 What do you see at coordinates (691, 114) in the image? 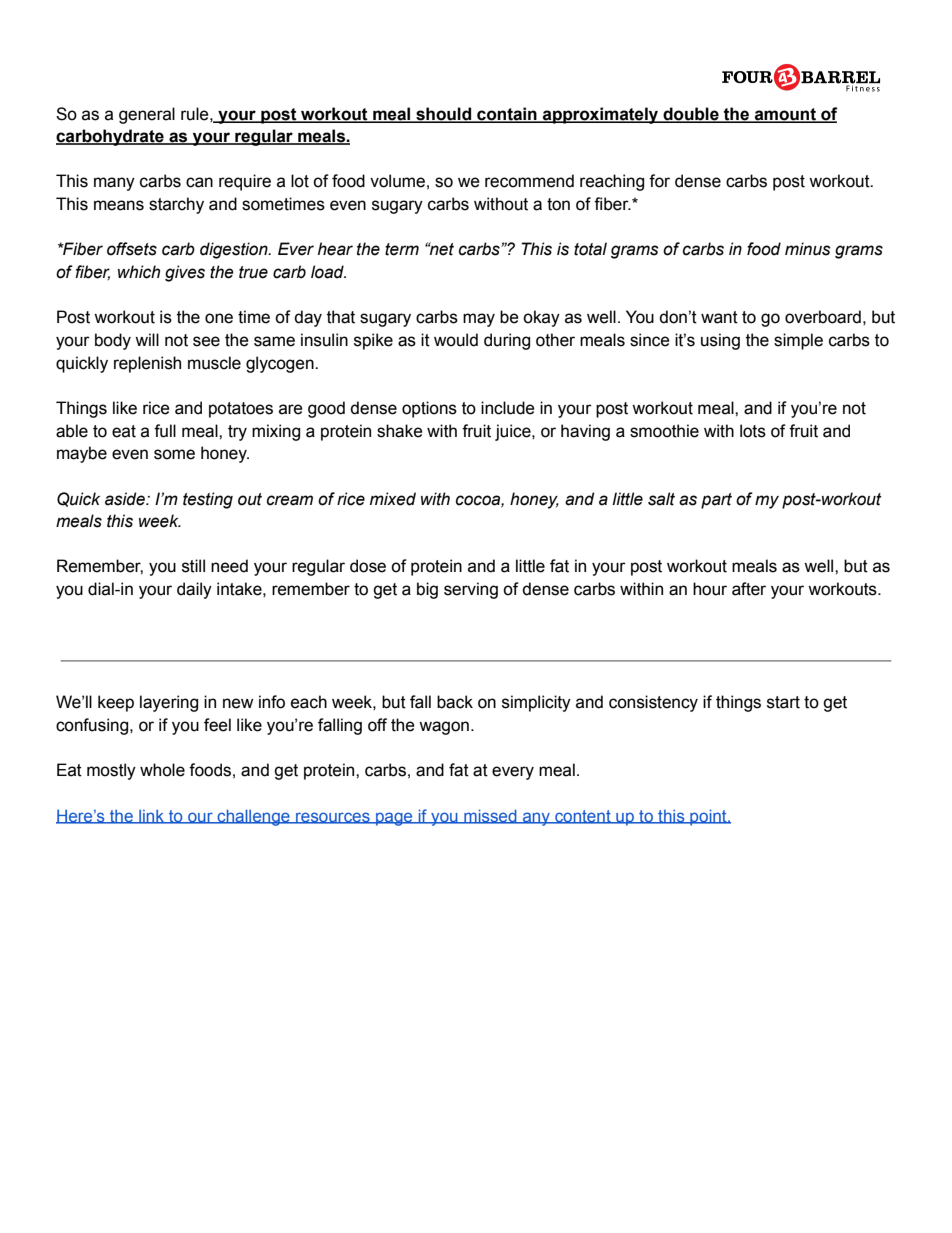
I see `double` at bounding box center [691, 114].
